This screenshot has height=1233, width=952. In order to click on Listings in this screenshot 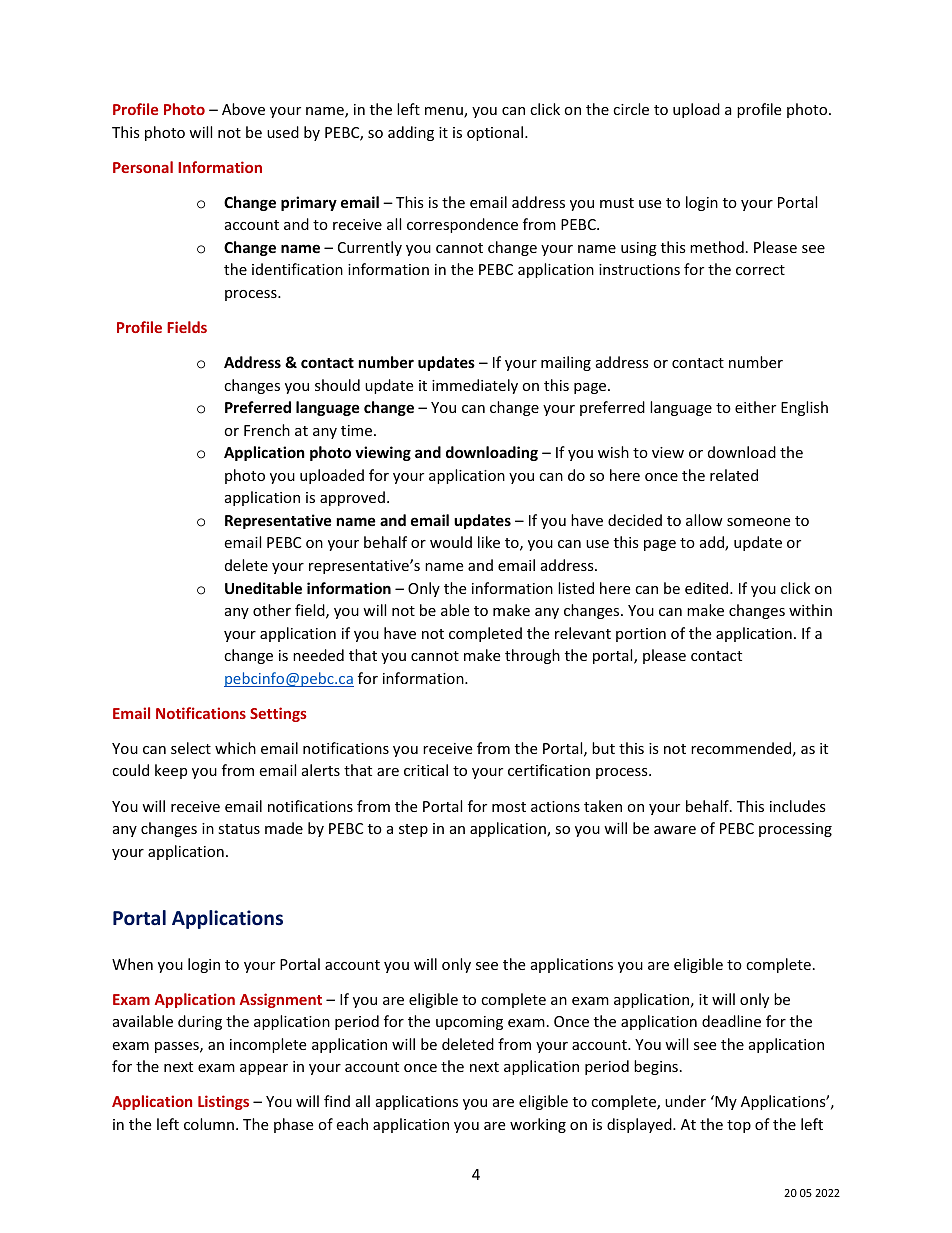, I will do `click(223, 1102)`.
